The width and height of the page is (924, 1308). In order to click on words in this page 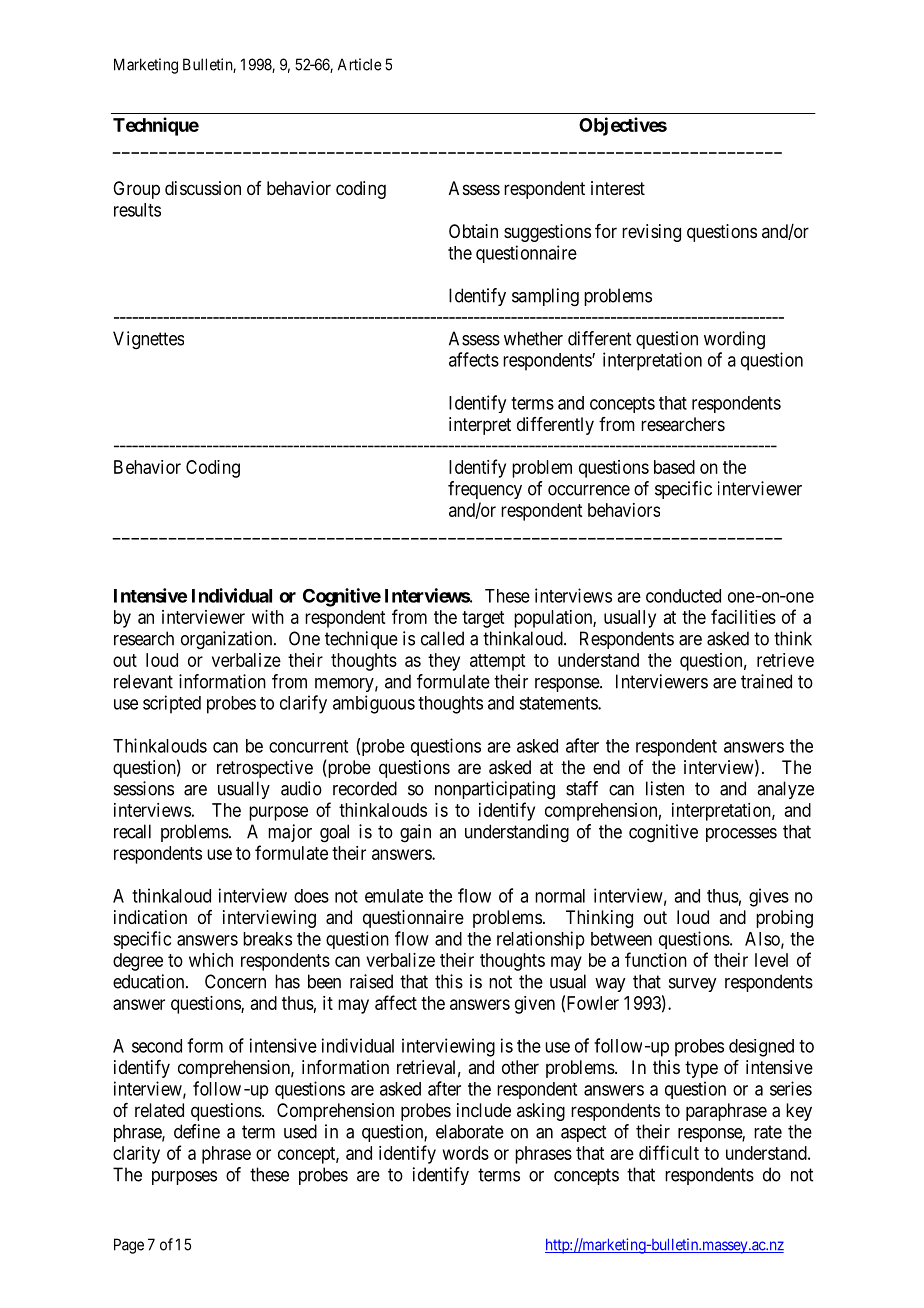, I will do `click(466, 1153)`.
